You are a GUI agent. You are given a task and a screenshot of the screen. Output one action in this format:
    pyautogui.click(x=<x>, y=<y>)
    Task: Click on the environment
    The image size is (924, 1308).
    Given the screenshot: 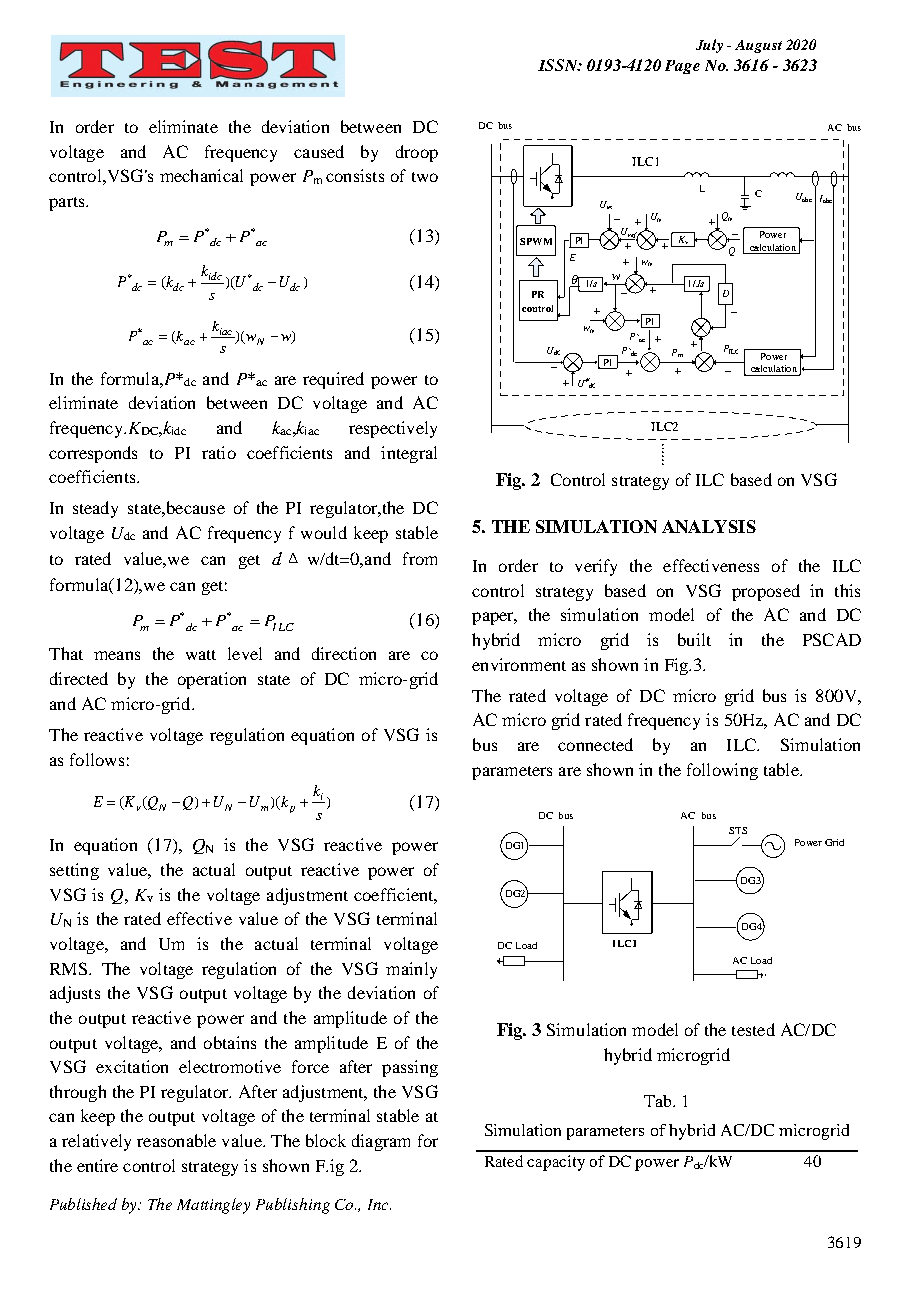 What is the action you would take?
    pyautogui.click(x=519, y=664)
